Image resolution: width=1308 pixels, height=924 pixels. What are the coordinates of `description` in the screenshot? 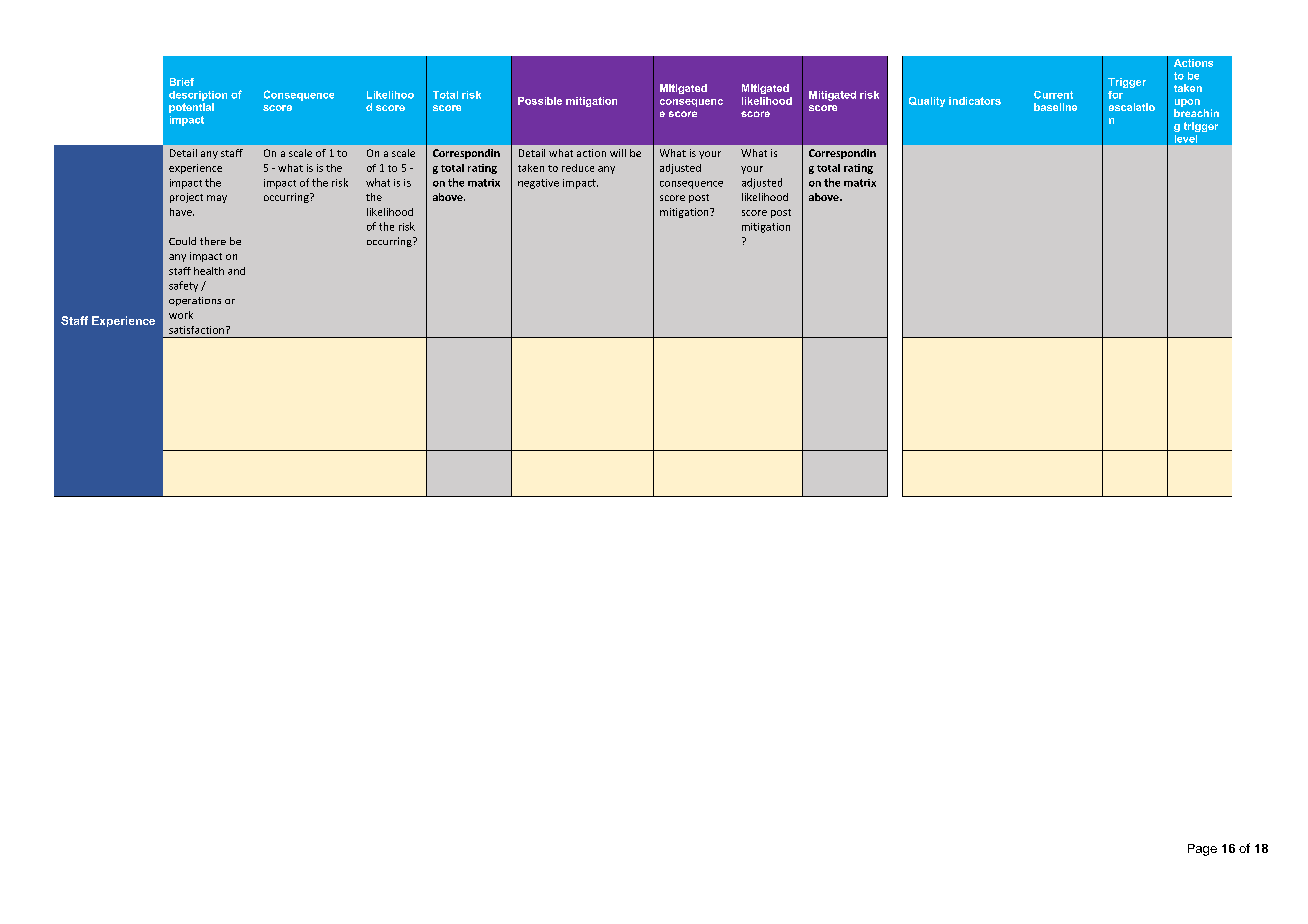 It's located at (198, 96).
